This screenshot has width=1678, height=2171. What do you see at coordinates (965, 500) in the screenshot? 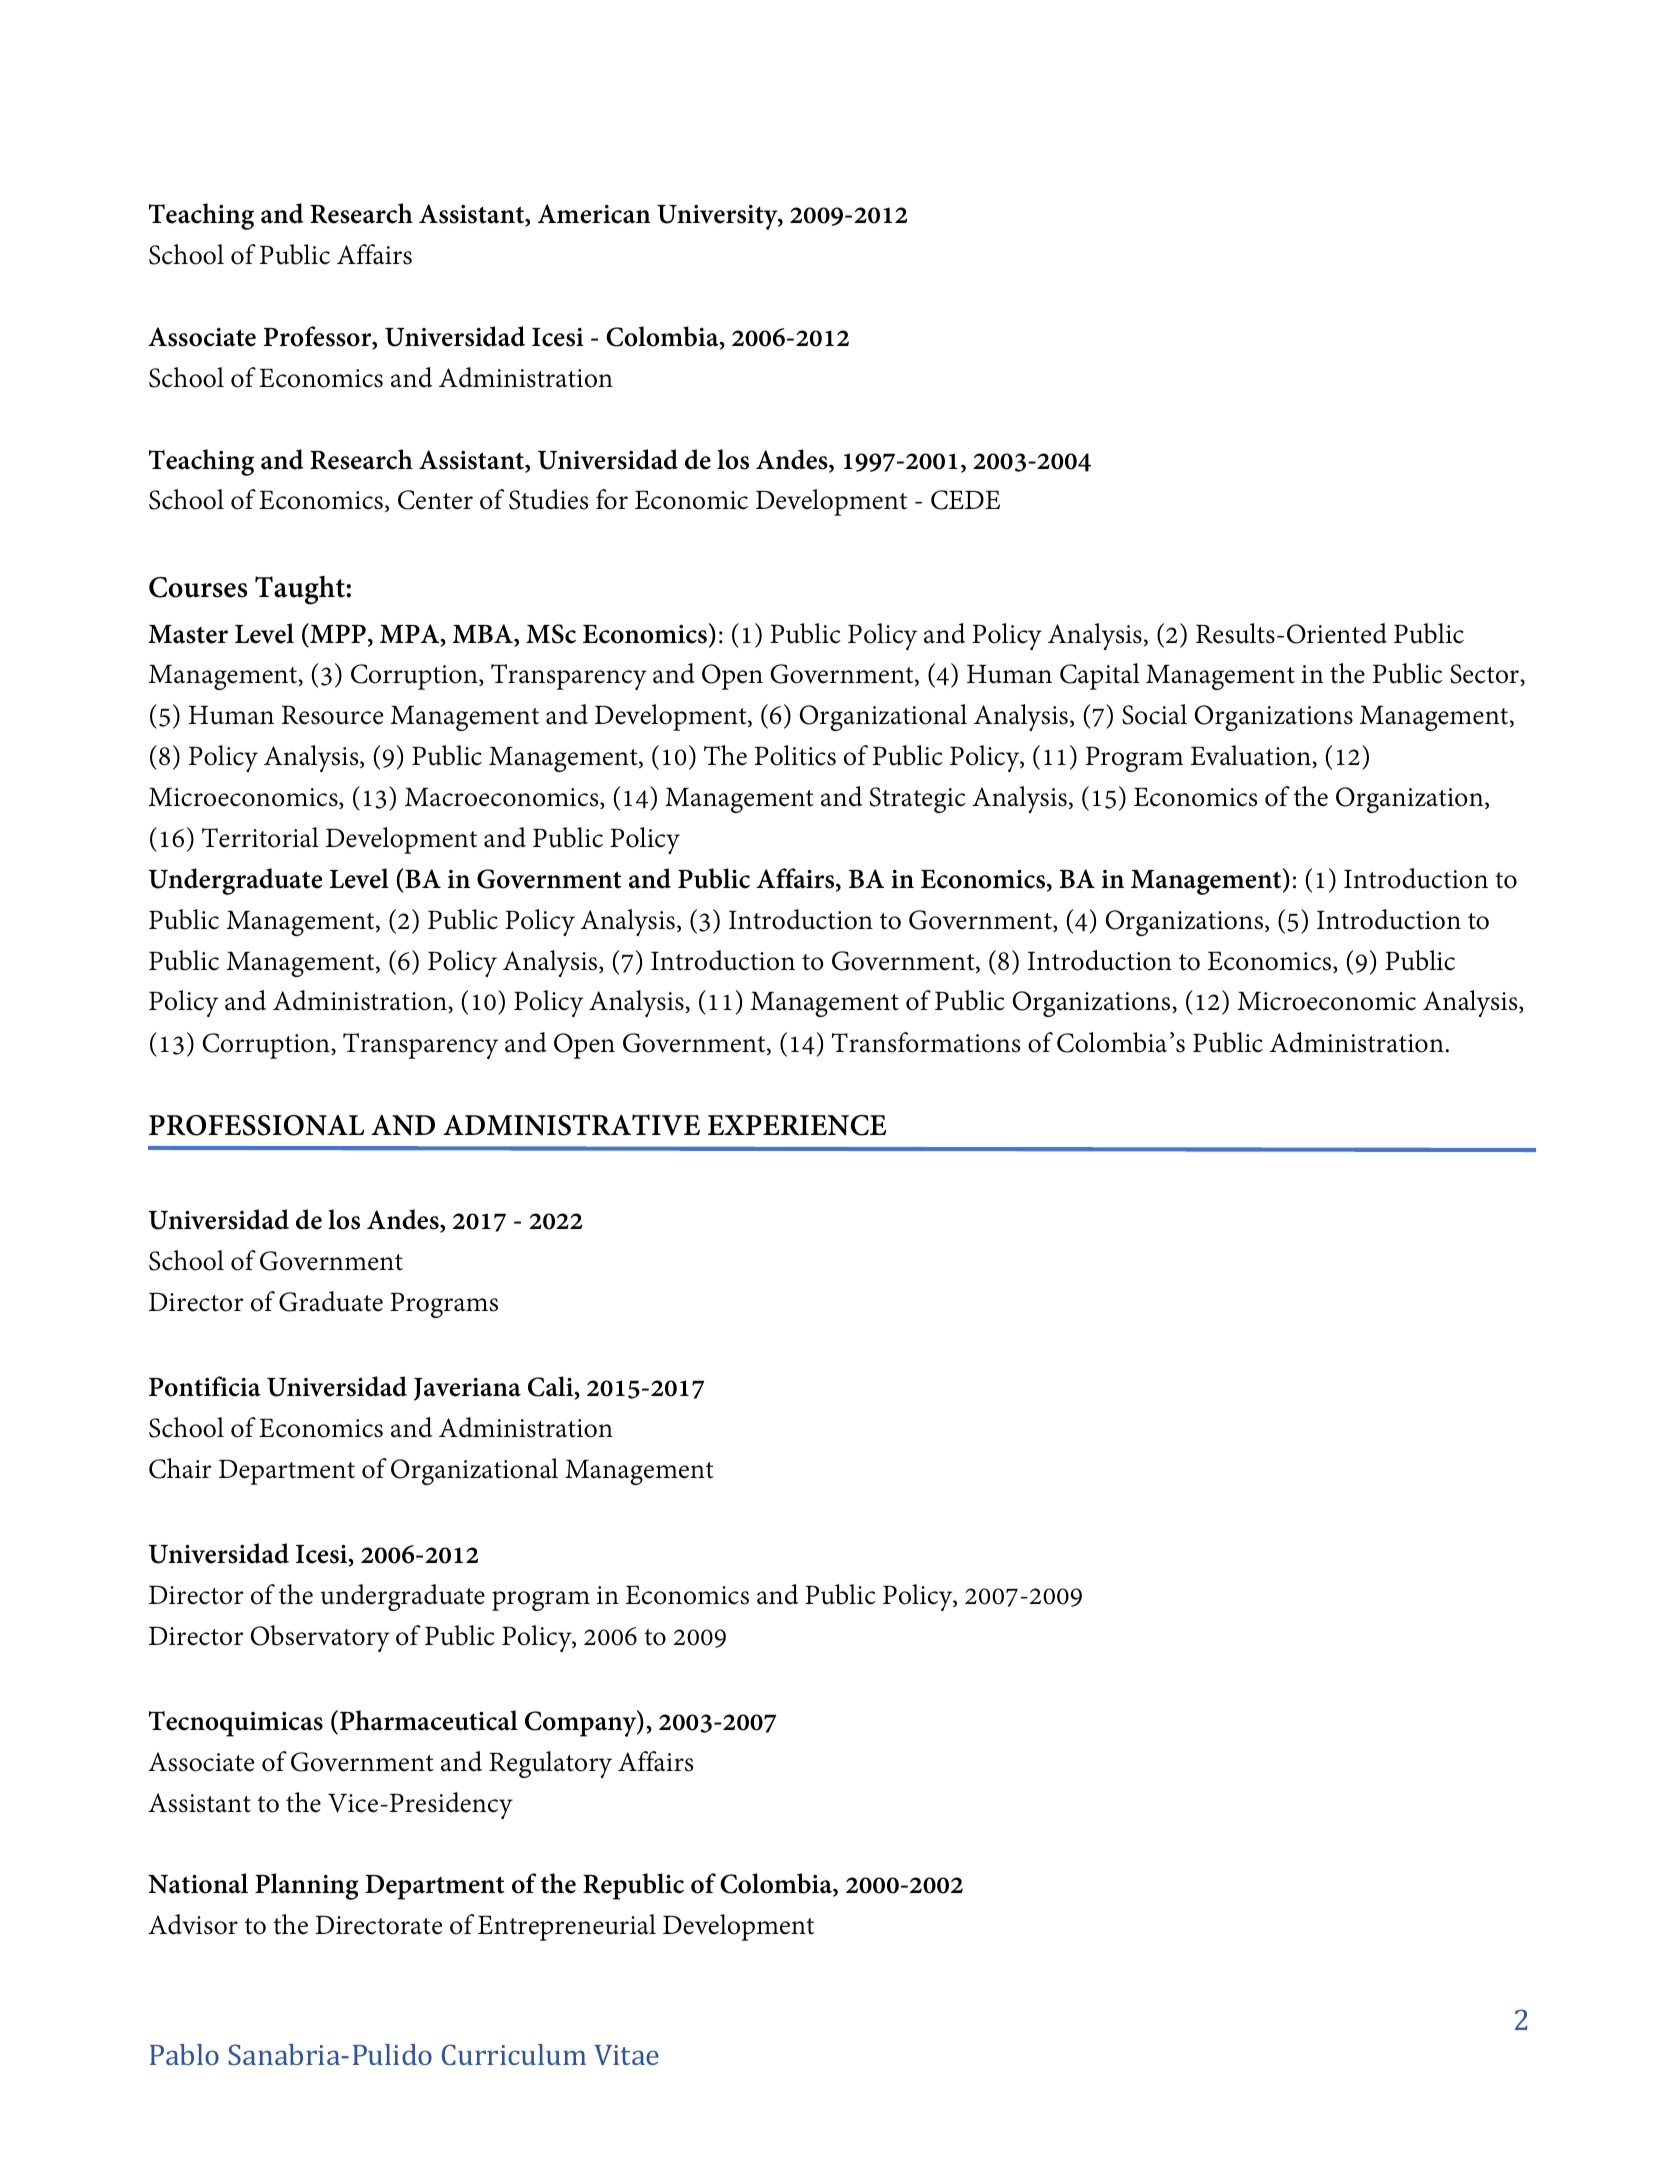
I see `CEDE` at bounding box center [965, 500].
